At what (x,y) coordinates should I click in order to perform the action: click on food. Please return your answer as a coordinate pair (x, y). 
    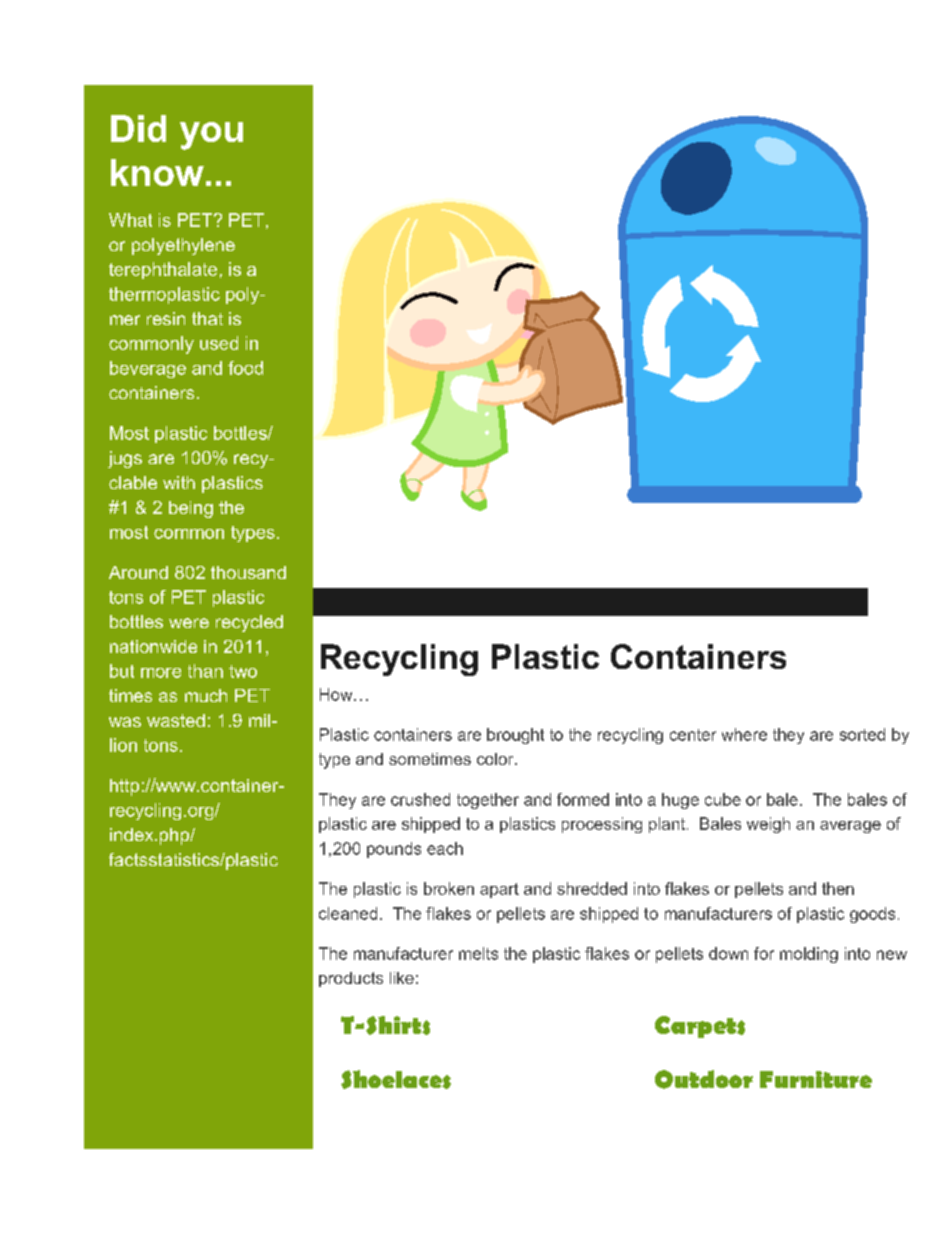
    Looking at the image, I should click on (245, 368).
